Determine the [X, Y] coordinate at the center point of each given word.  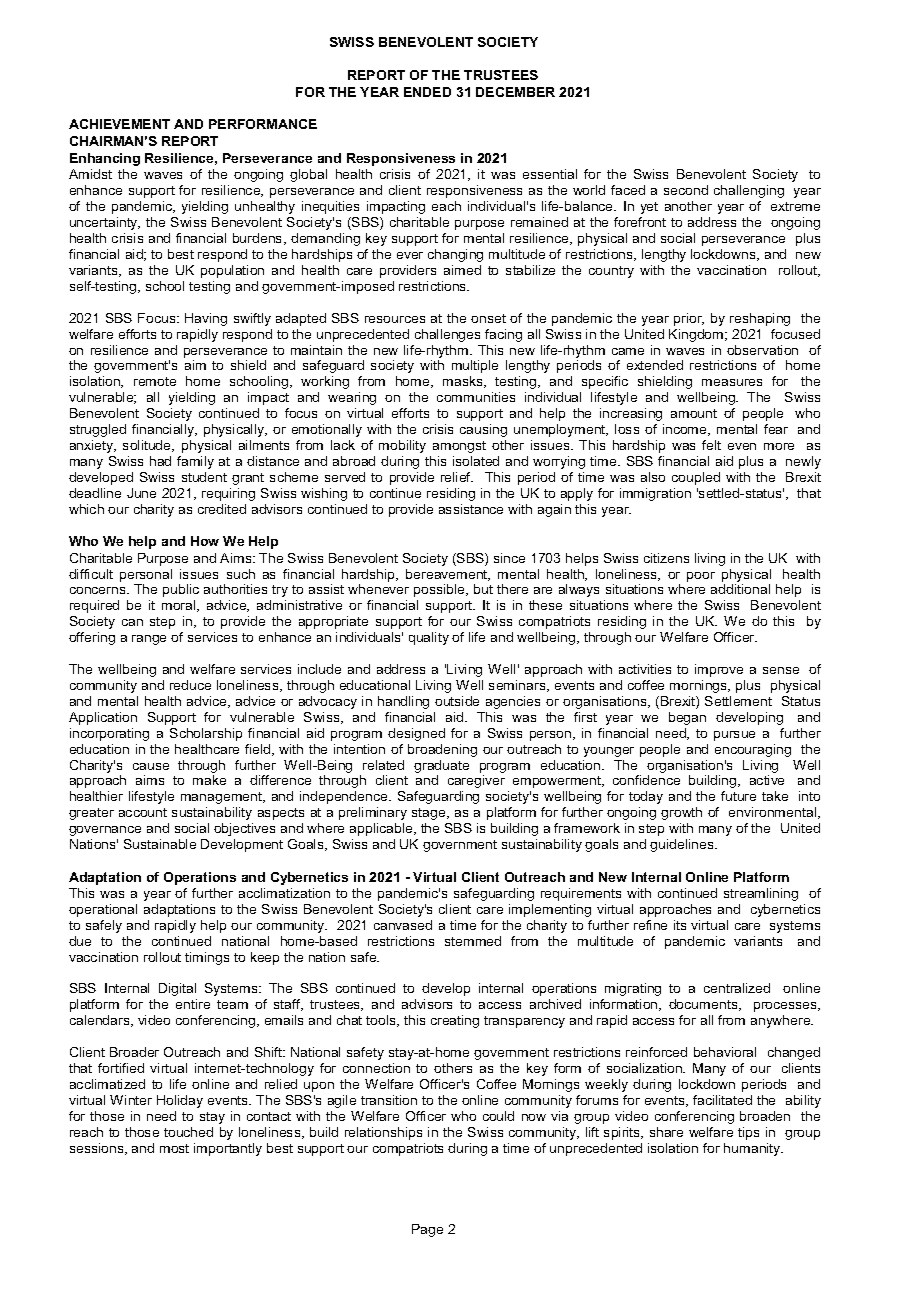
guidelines [683, 845]
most [174, 1148]
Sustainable [160, 844]
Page [427, 1230]
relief [457, 477]
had [160, 461]
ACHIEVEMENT [119, 124]
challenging [749, 191]
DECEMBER [515, 92]
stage [430, 814]
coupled [696, 478]
